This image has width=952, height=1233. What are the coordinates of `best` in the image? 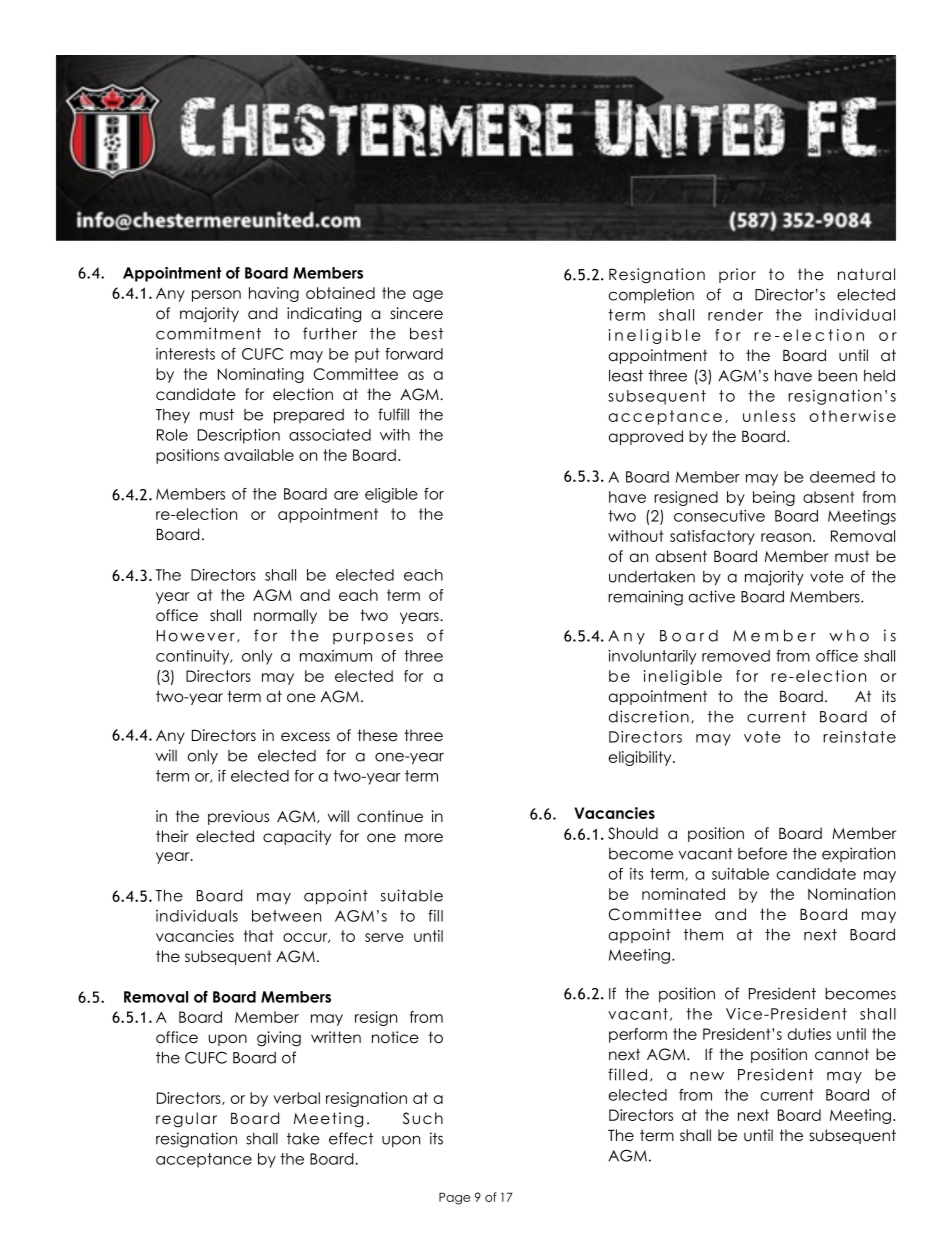 It's located at (426, 333).
